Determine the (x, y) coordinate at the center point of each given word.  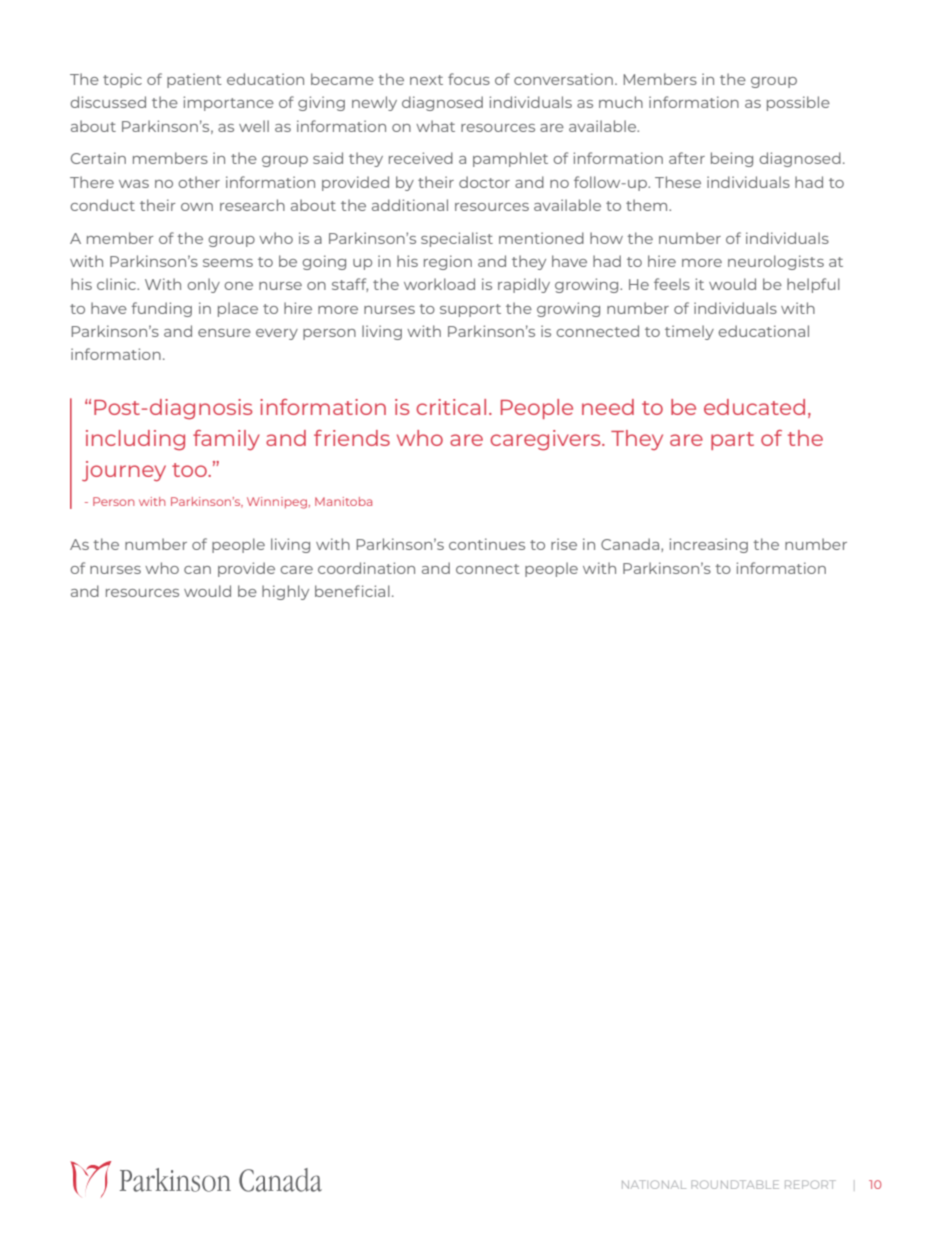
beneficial (352, 591)
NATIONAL (654, 1184)
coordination (366, 568)
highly (285, 592)
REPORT (810, 1184)
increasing (708, 545)
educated (754, 407)
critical (451, 407)
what (435, 126)
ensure (224, 333)
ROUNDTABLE (735, 1184)
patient (194, 80)
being (732, 159)
